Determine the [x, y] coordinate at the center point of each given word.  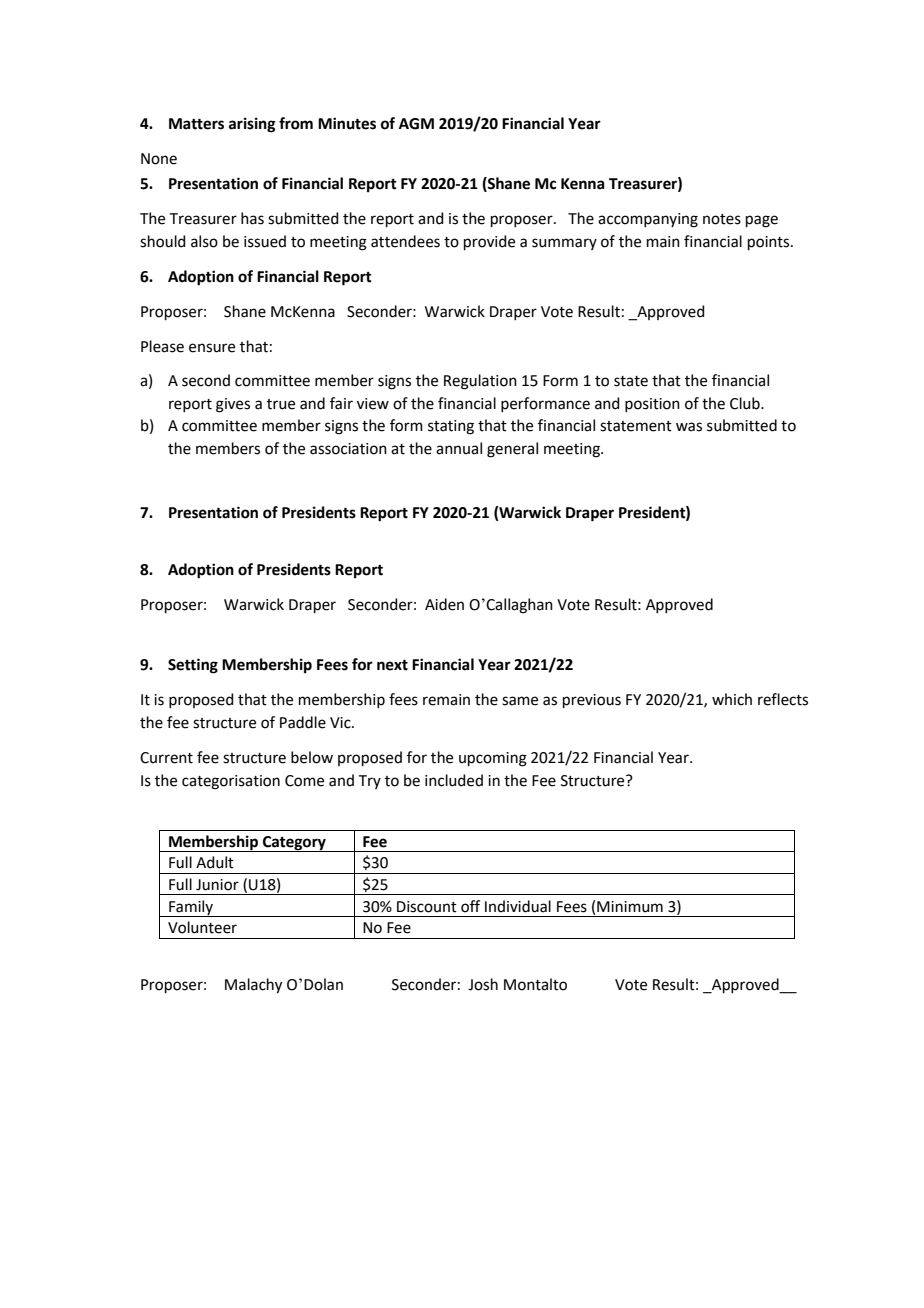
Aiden [444, 604]
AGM [416, 124]
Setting [193, 666]
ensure [212, 348]
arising [252, 125]
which [732, 699]
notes [722, 219]
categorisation [231, 782]
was [689, 427]
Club [746, 403]
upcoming [493, 759]
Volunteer [202, 927]
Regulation [480, 382]
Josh [483, 984]
